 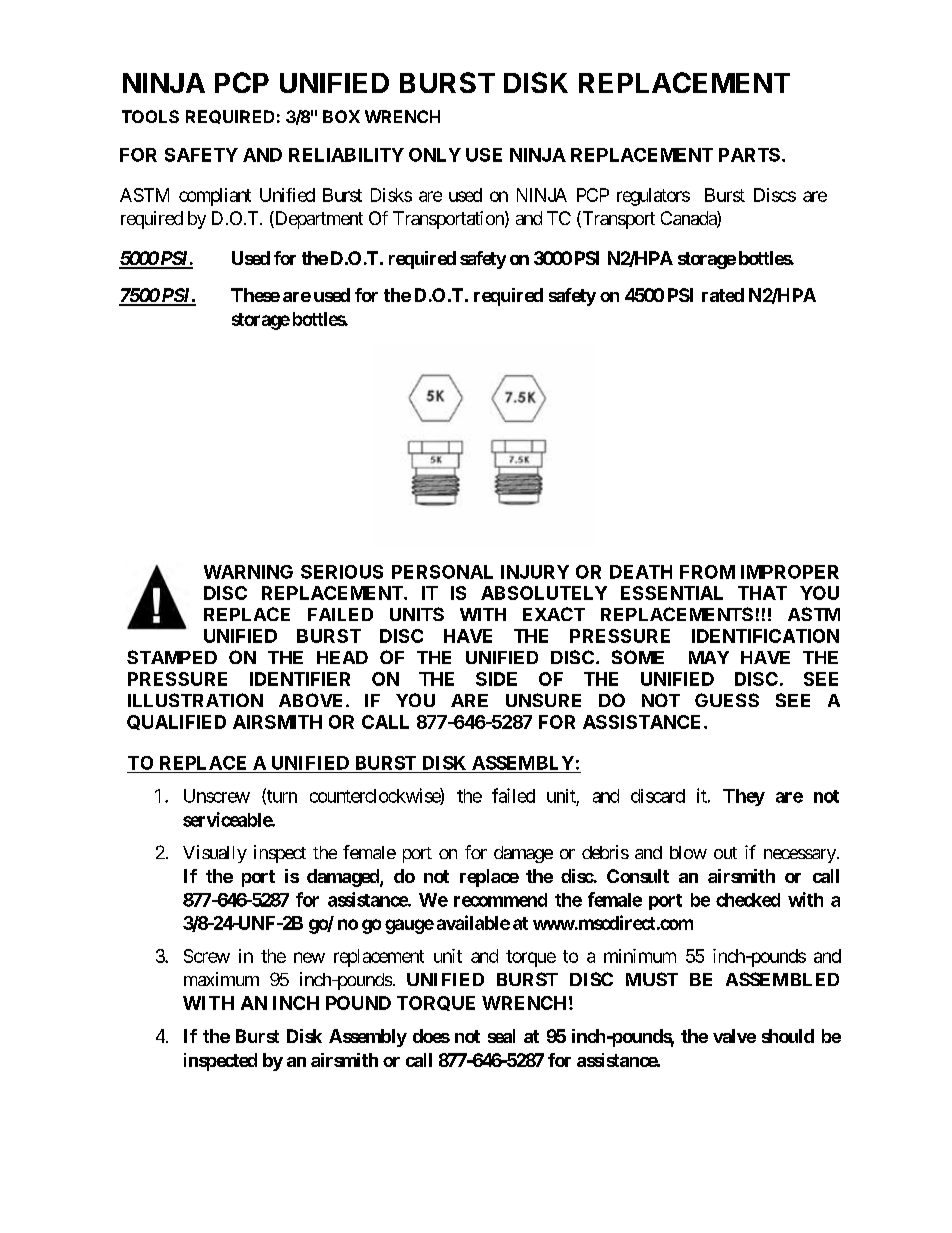 I want to click on ONLY, so click(x=435, y=155).
